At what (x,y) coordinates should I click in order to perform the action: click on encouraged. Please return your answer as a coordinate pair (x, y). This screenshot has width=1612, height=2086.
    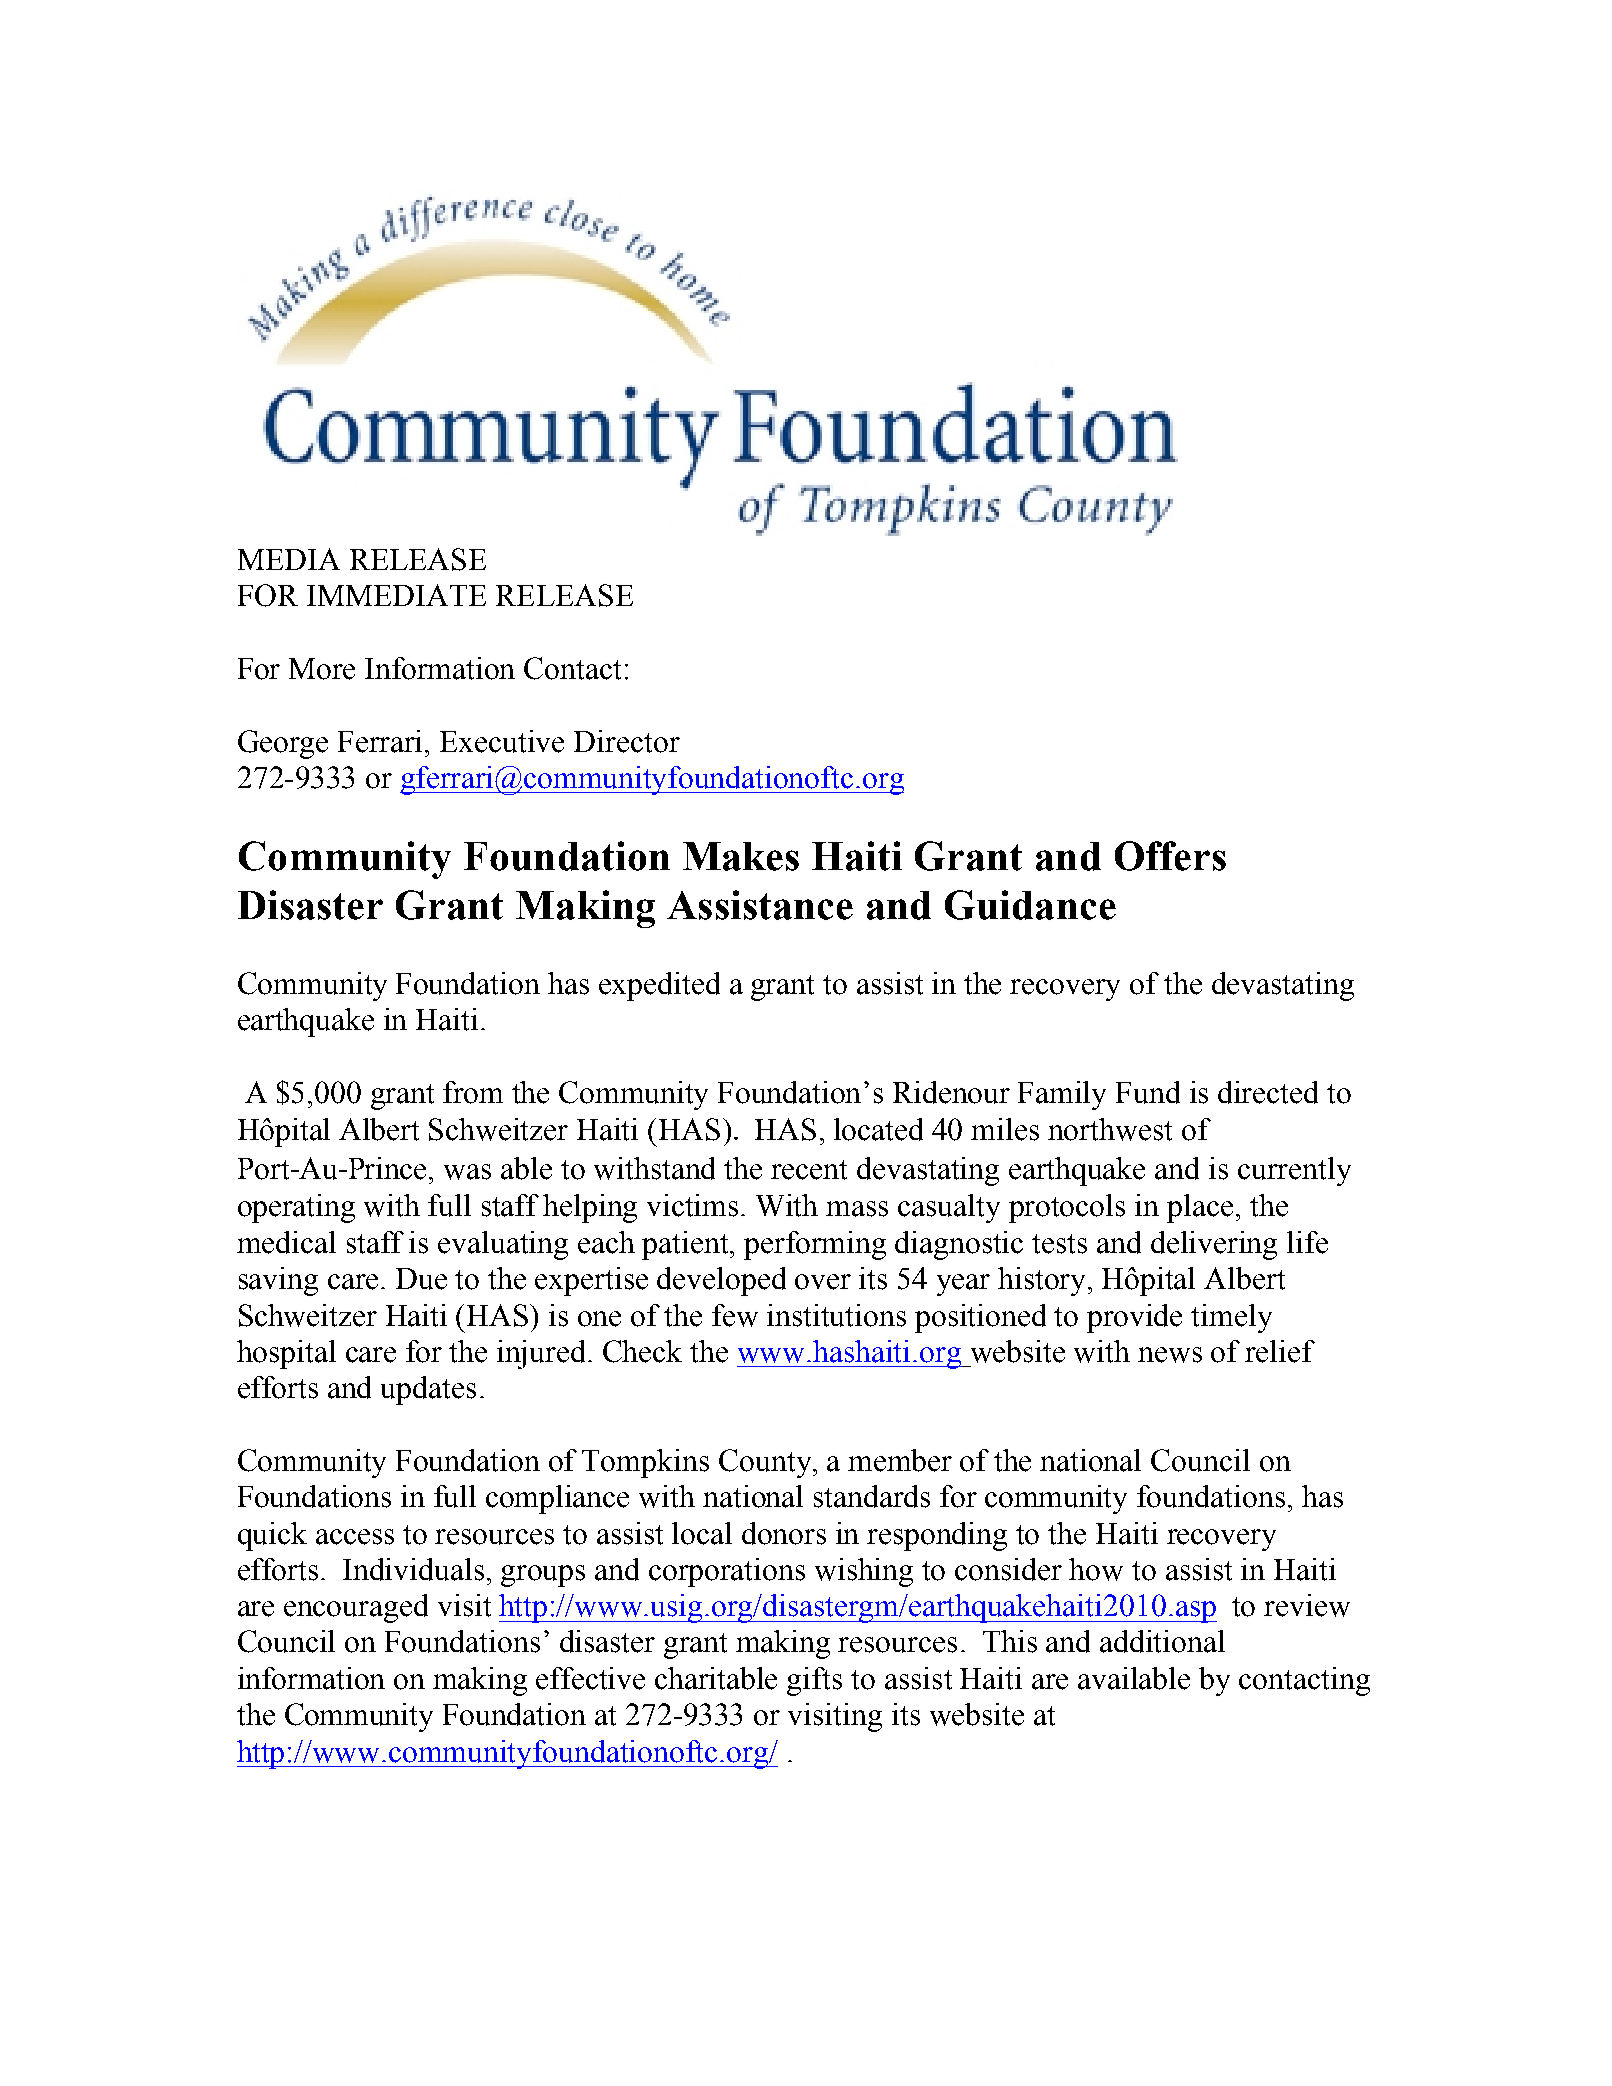
    Looking at the image, I should click on (356, 1608).
